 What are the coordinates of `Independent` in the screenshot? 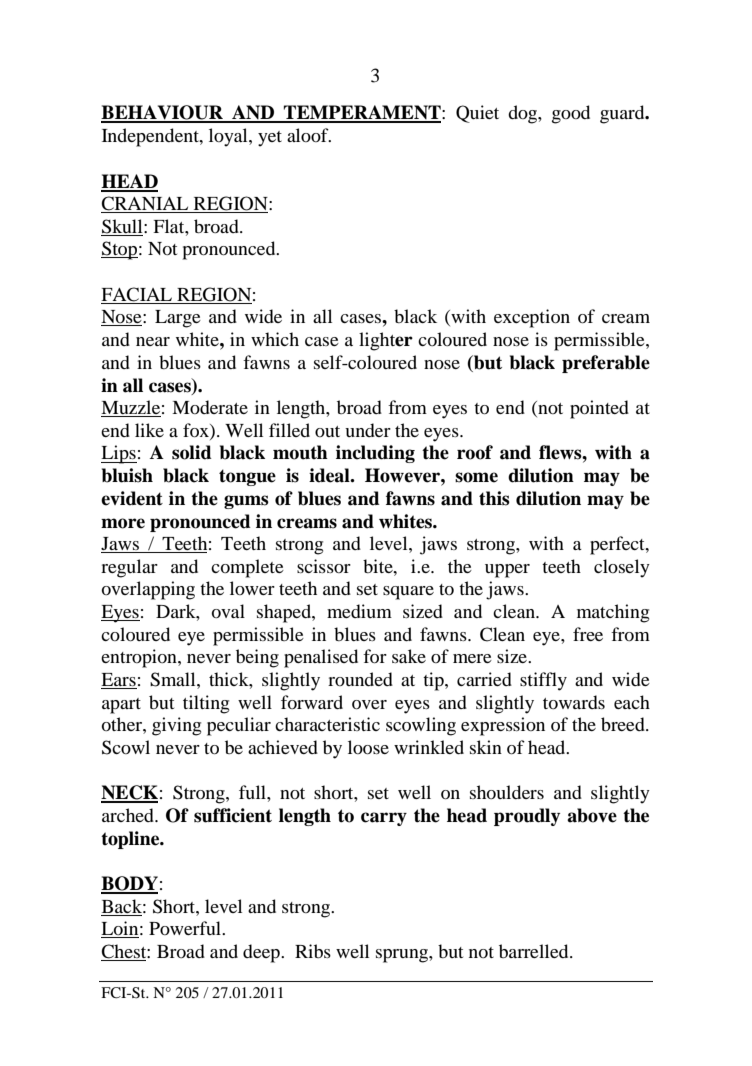 It's located at (151, 137).
